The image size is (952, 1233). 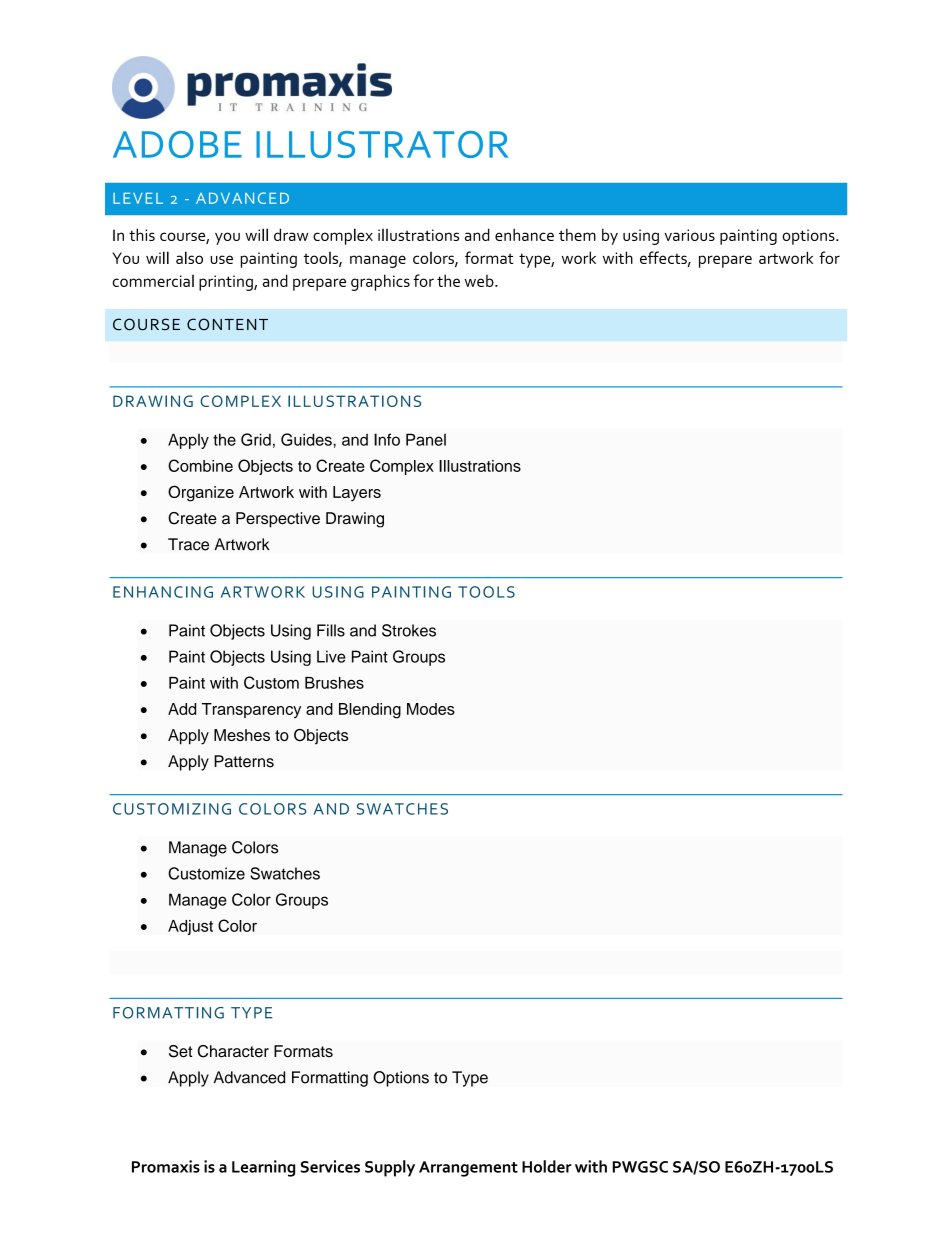 What do you see at coordinates (468, 1169) in the document?
I see `Arrangement` at bounding box center [468, 1169].
